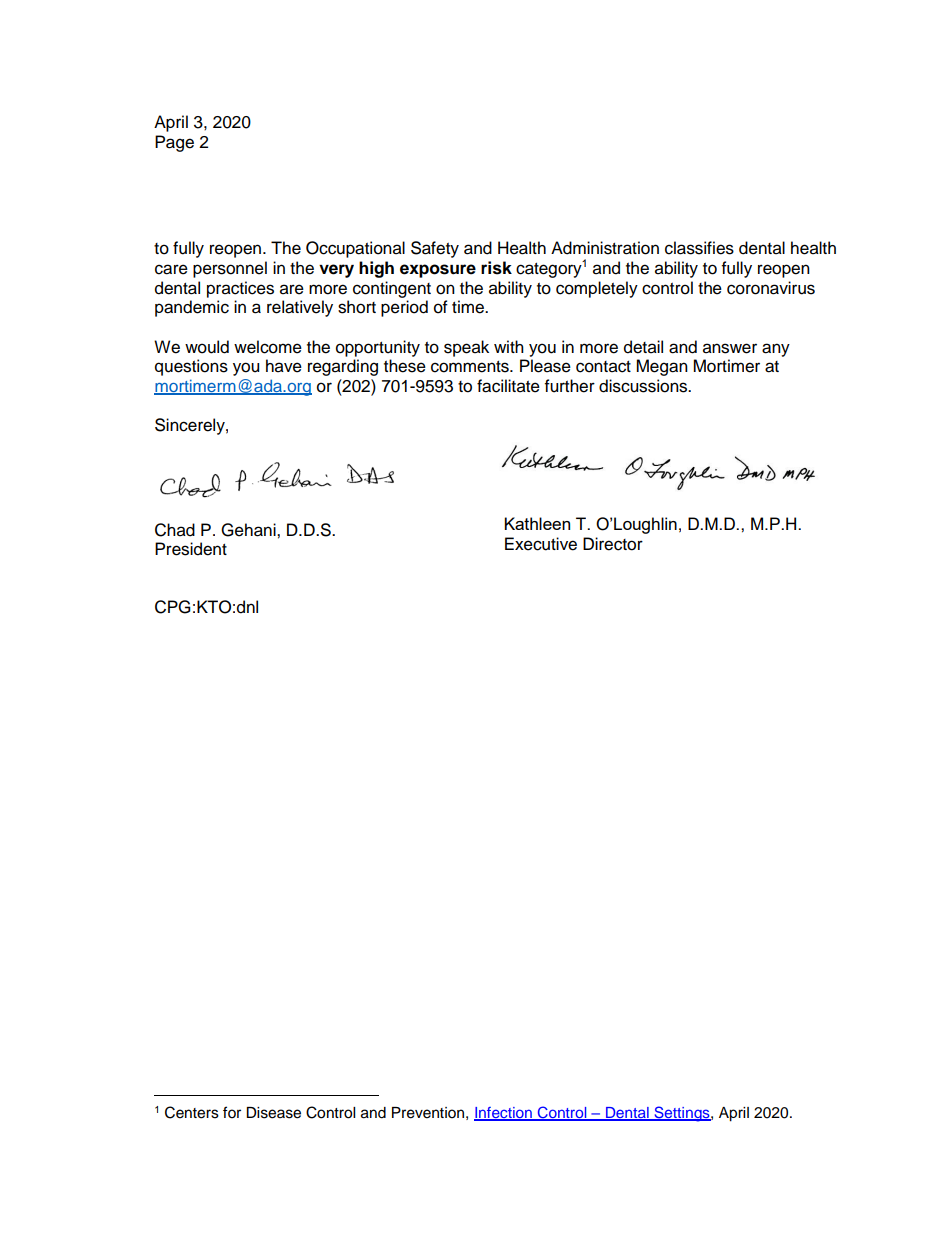  I want to click on Executive, so click(541, 544).
